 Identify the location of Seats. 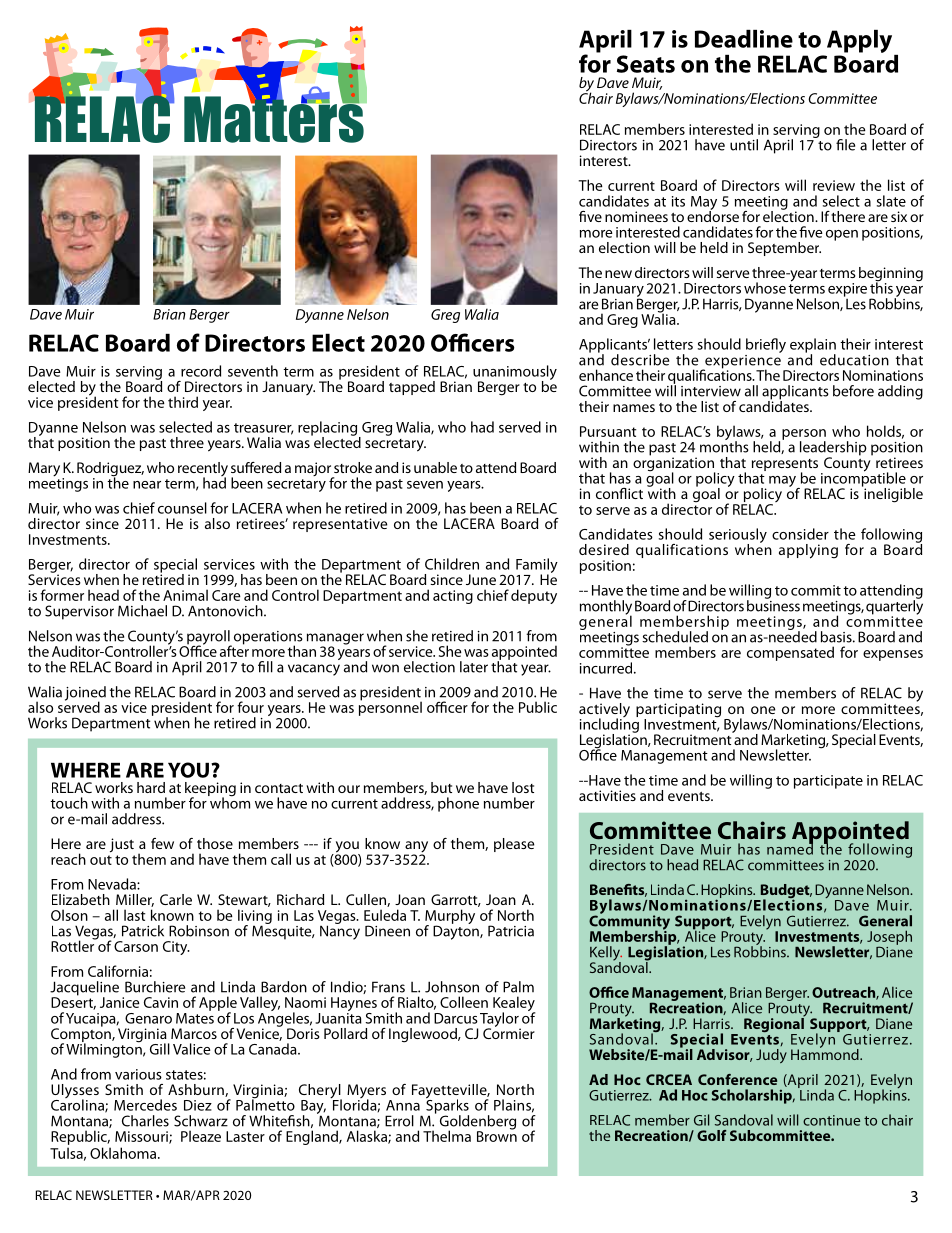
(646, 64).
